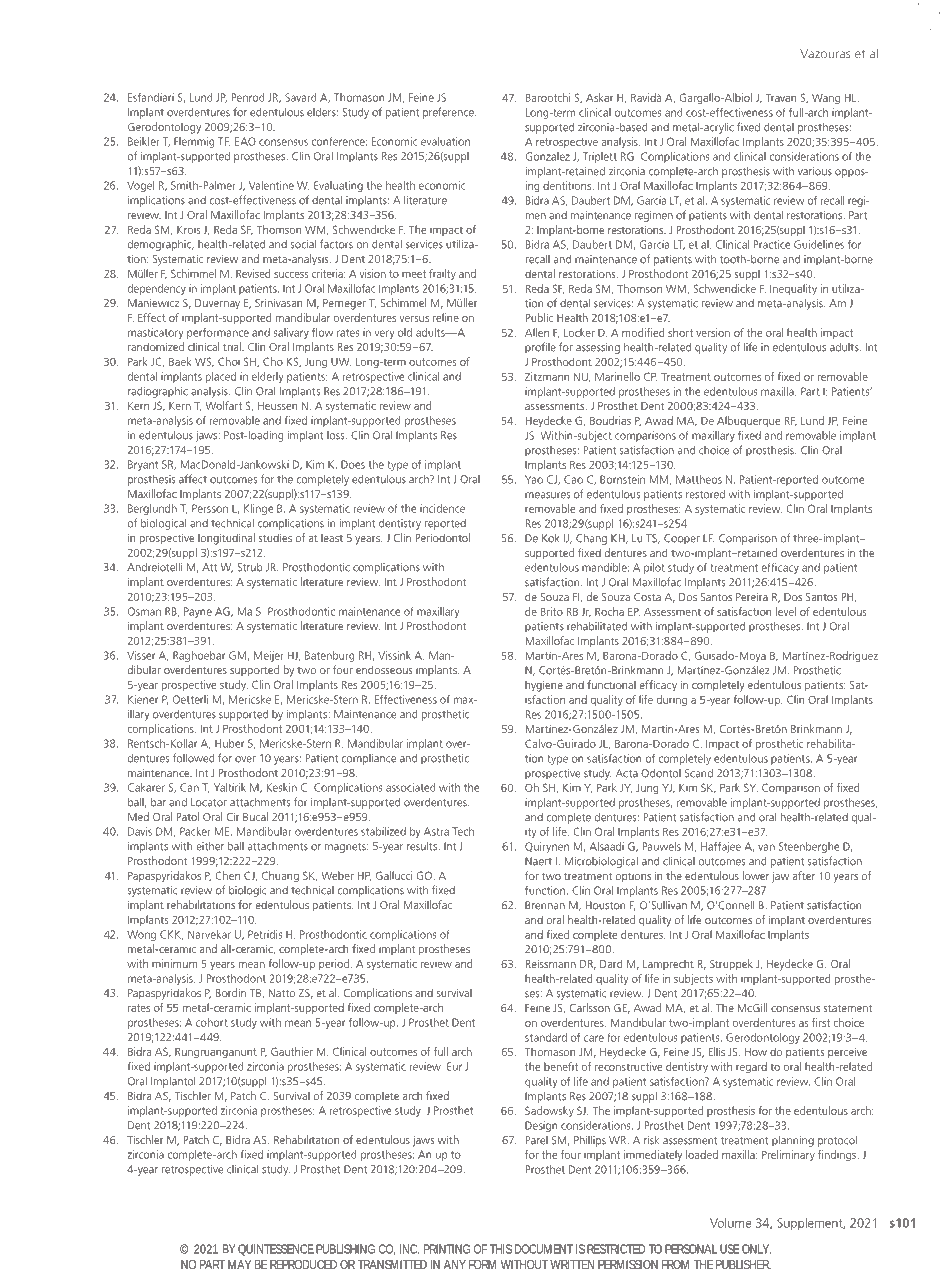 This screenshot has height=1276, width=952. I want to click on various, so click(815, 171).
